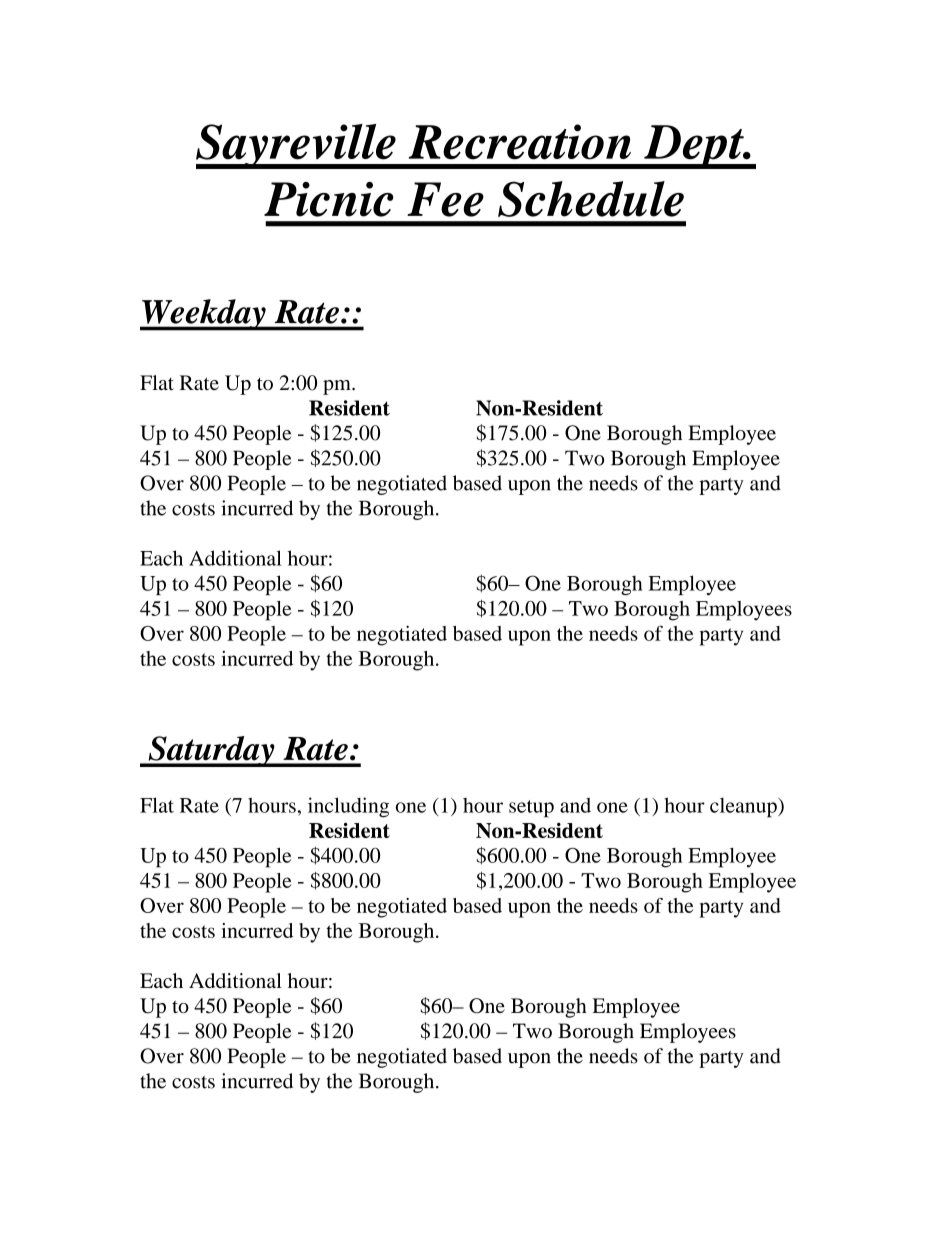 Image resolution: width=952 pixels, height=1233 pixels. Describe the element at coordinates (744, 808) in the image. I see `cleanup` at that location.
